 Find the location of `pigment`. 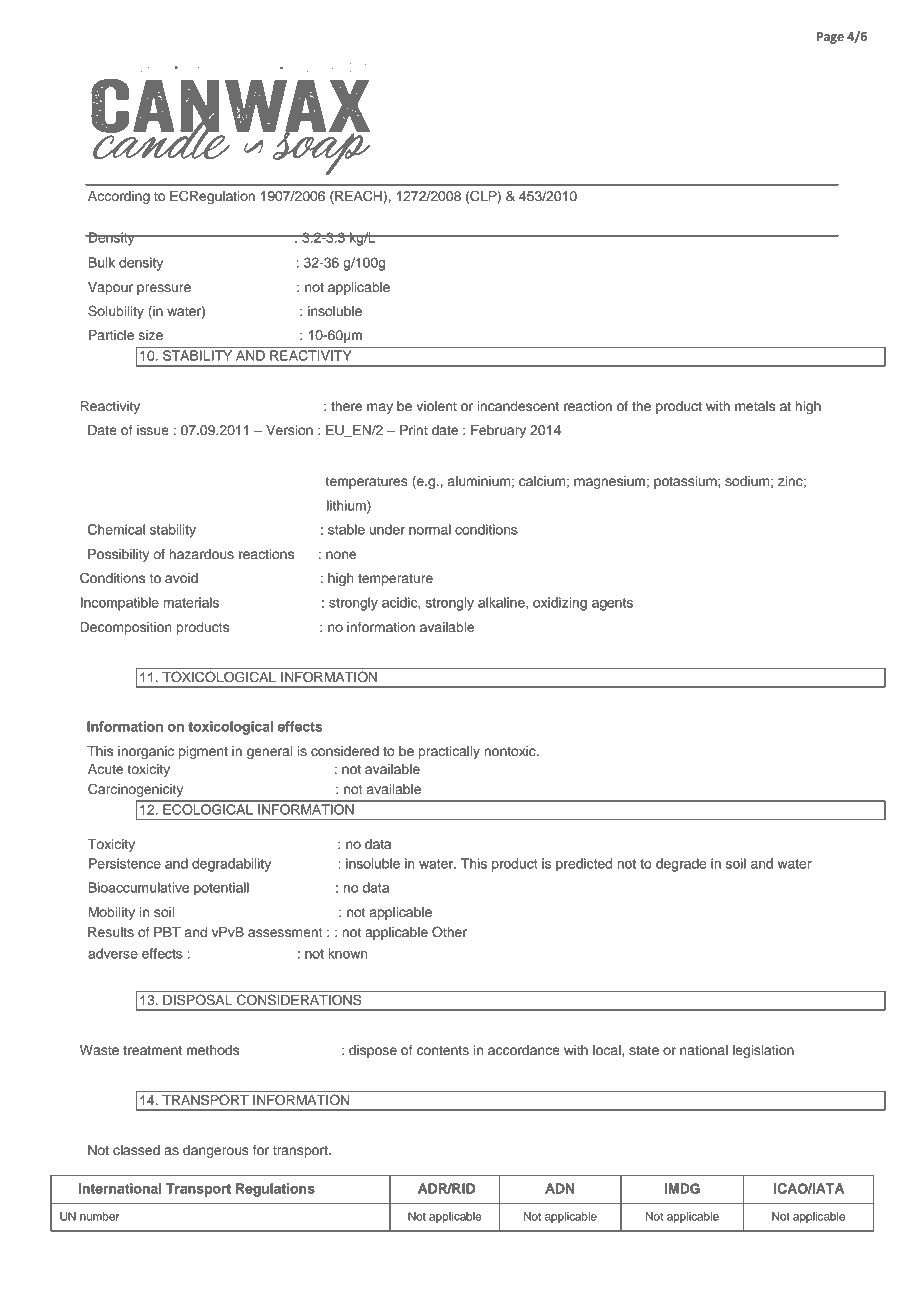

pigment is located at coordinates (203, 752).
